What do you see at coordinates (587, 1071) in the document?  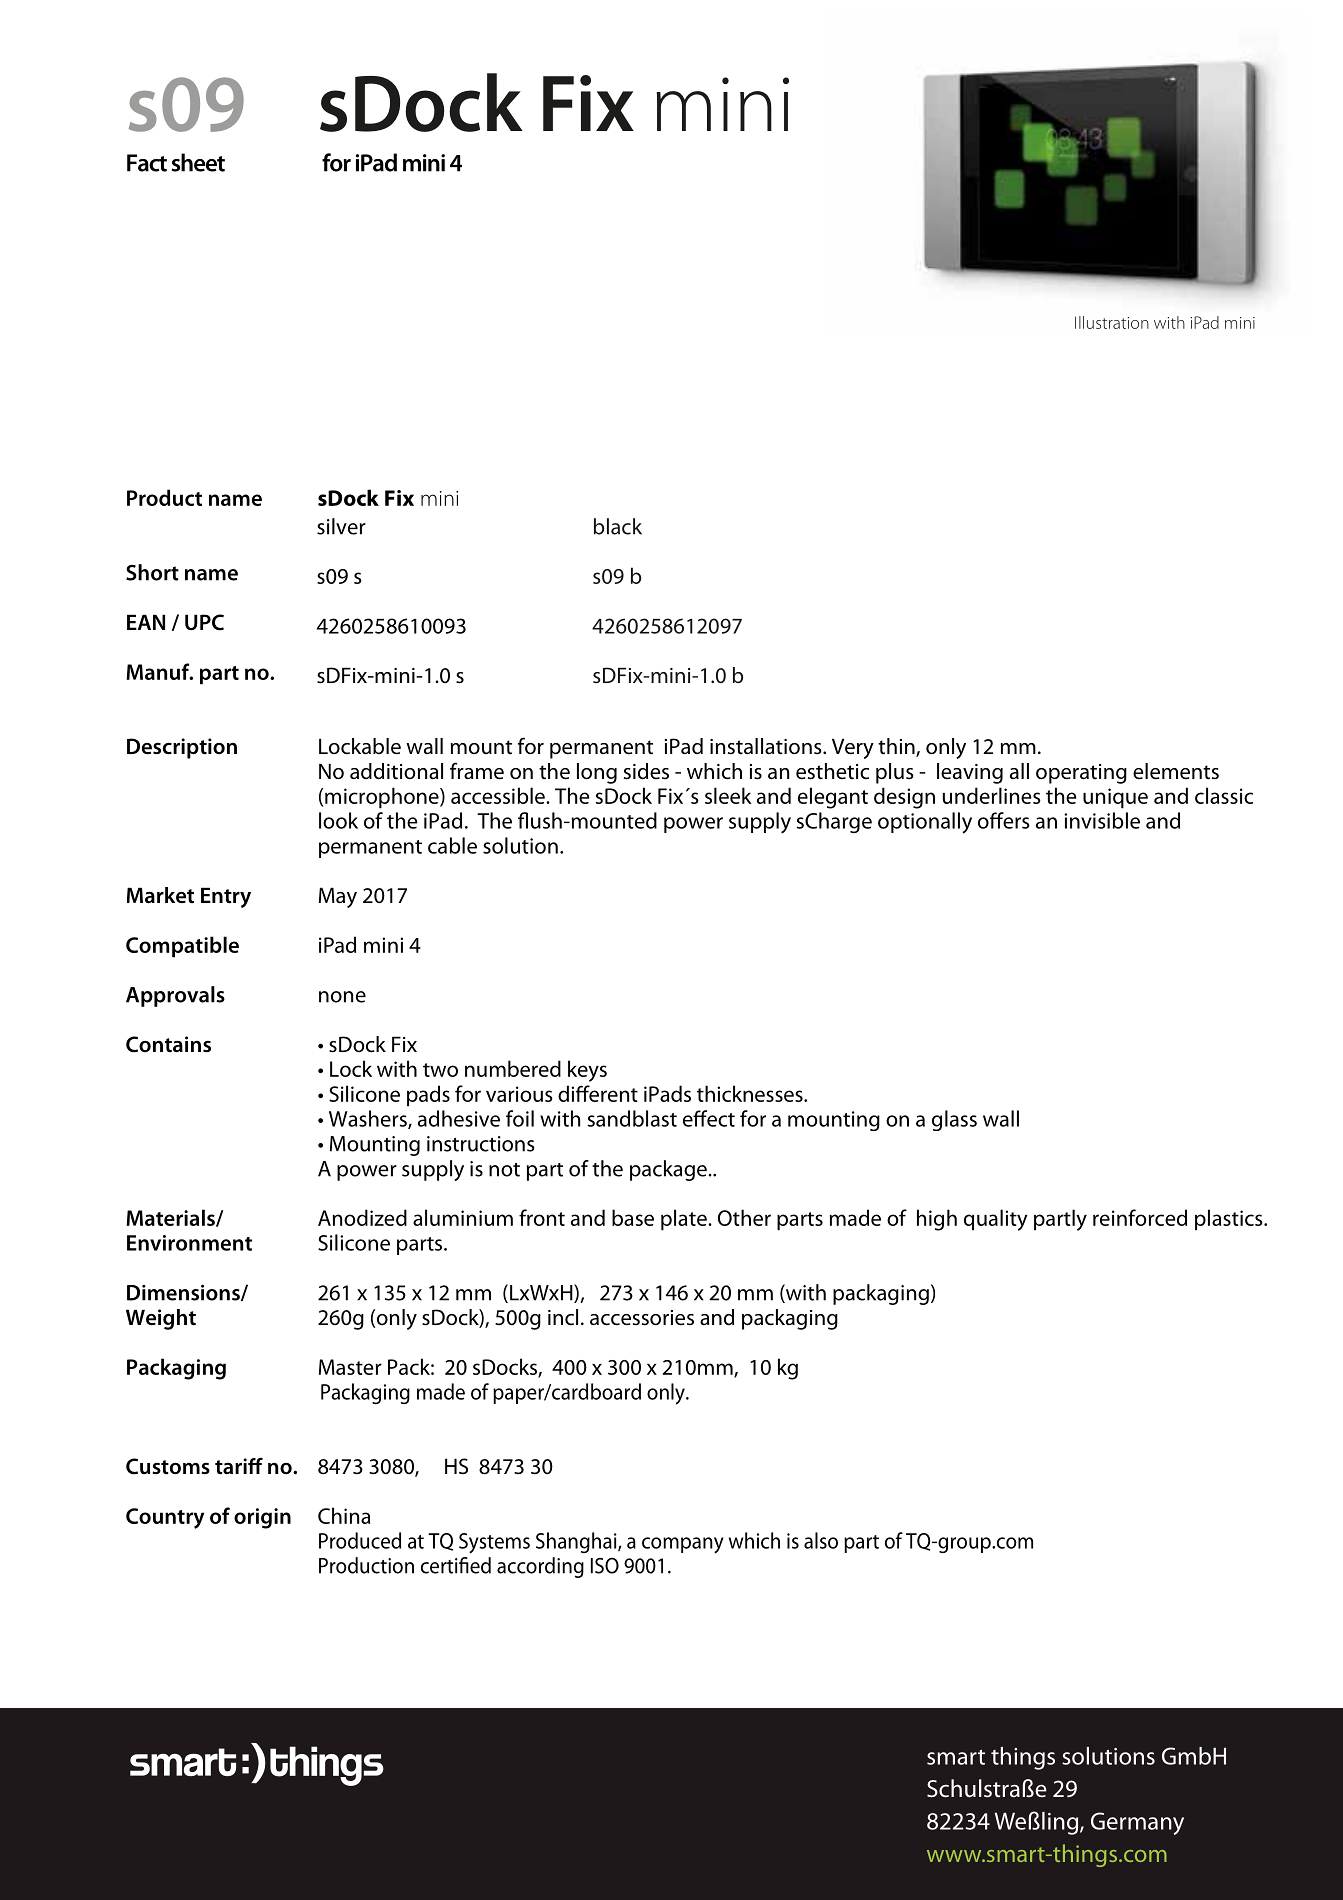 I see `keys` at bounding box center [587, 1071].
